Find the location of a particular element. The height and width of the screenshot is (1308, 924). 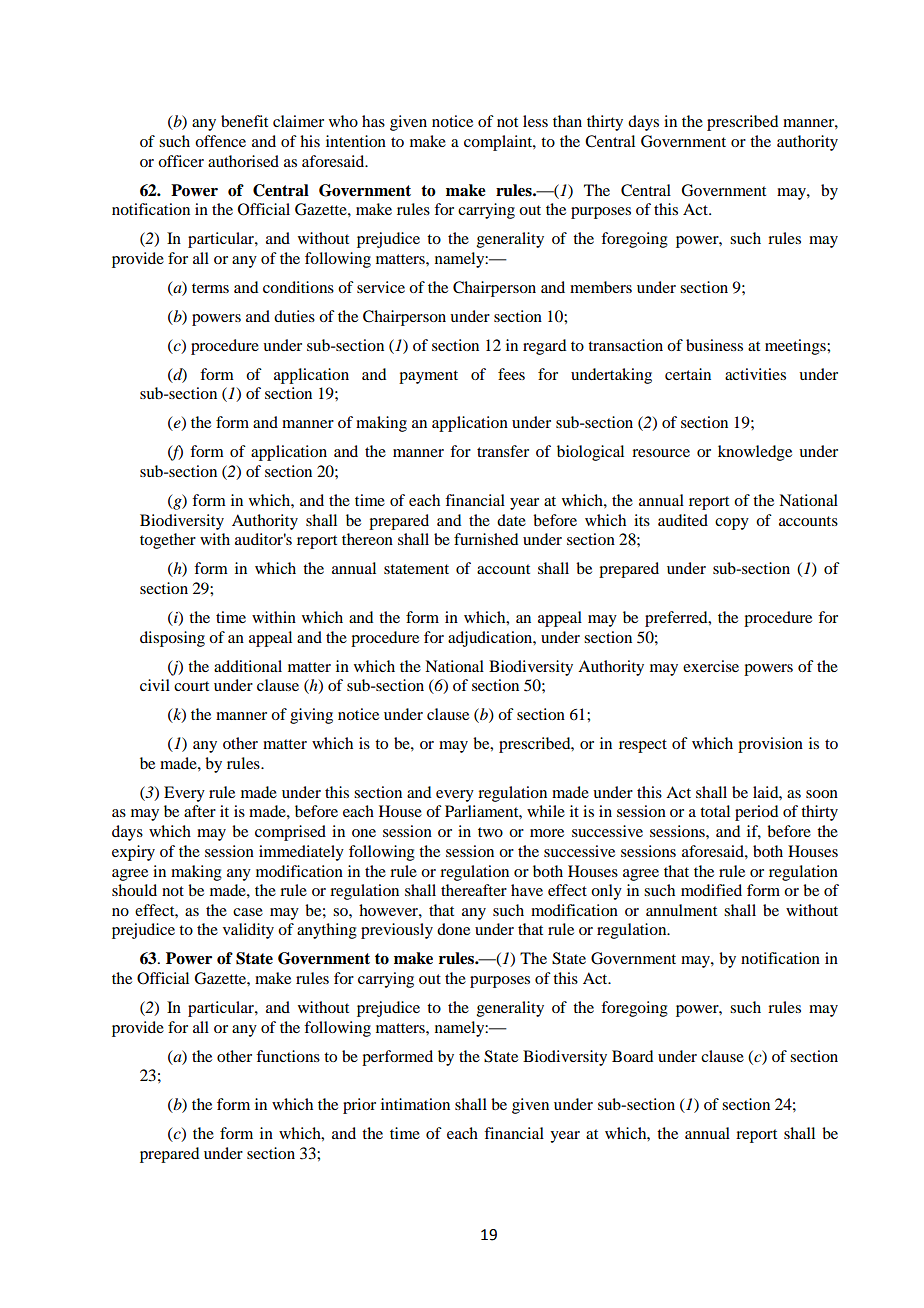

activities is located at coordinates (755, 374).
